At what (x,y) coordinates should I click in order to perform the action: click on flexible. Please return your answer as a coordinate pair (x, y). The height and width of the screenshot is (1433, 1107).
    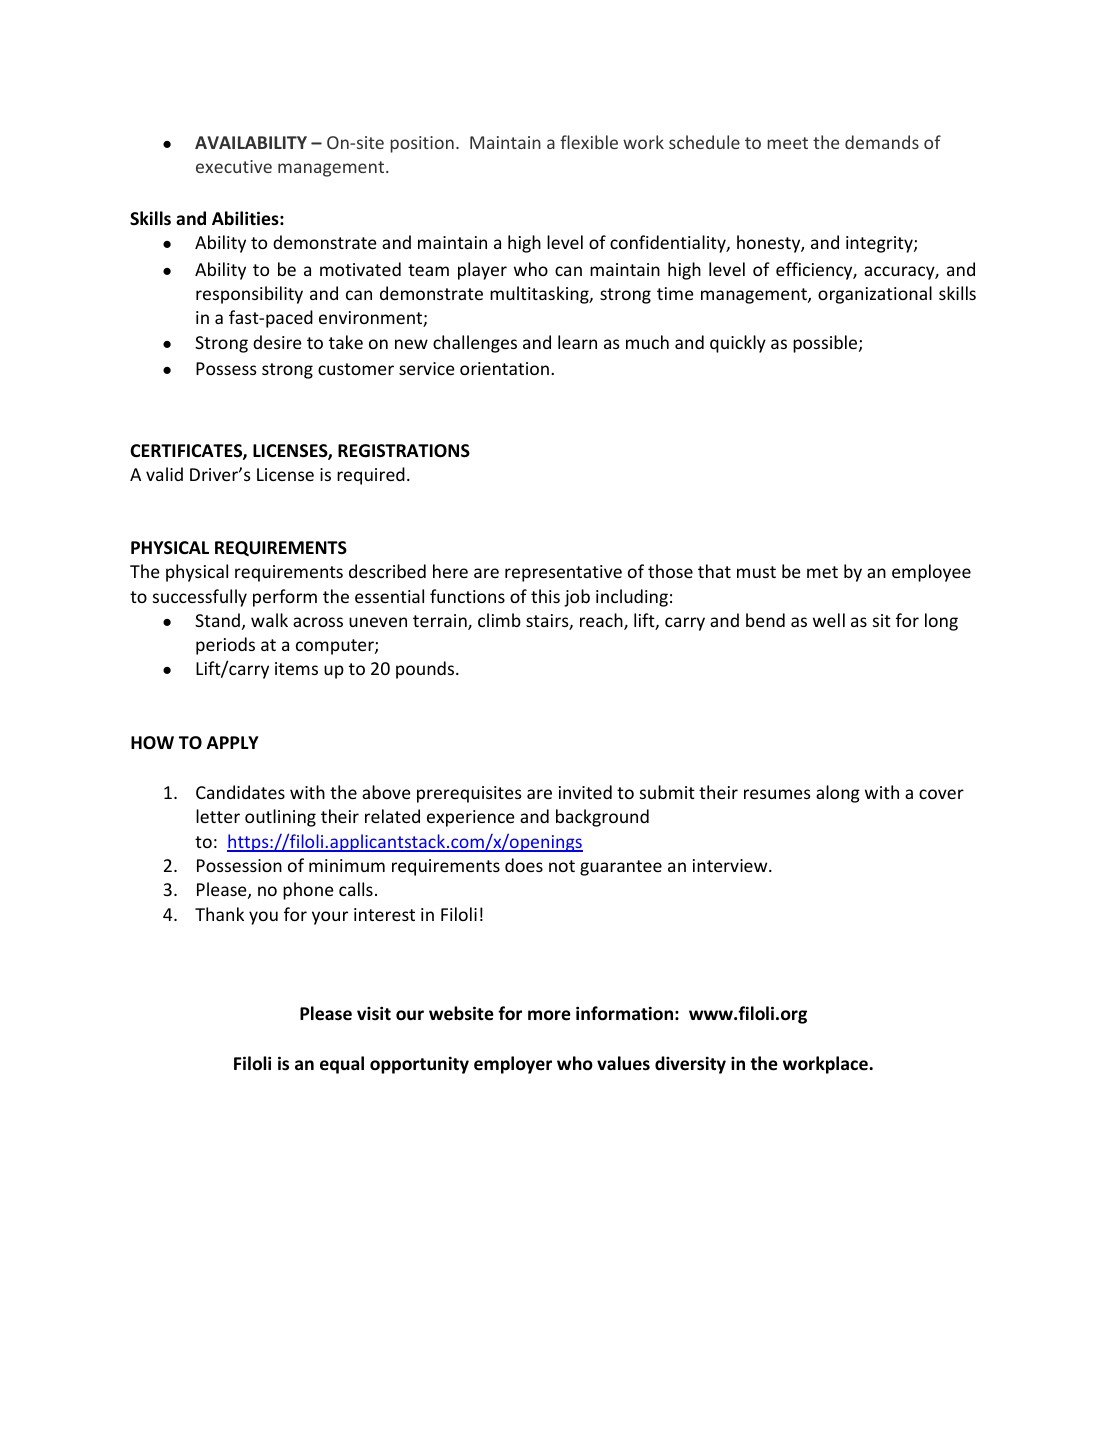
    Looking at the image, I should click on (589, 142).
